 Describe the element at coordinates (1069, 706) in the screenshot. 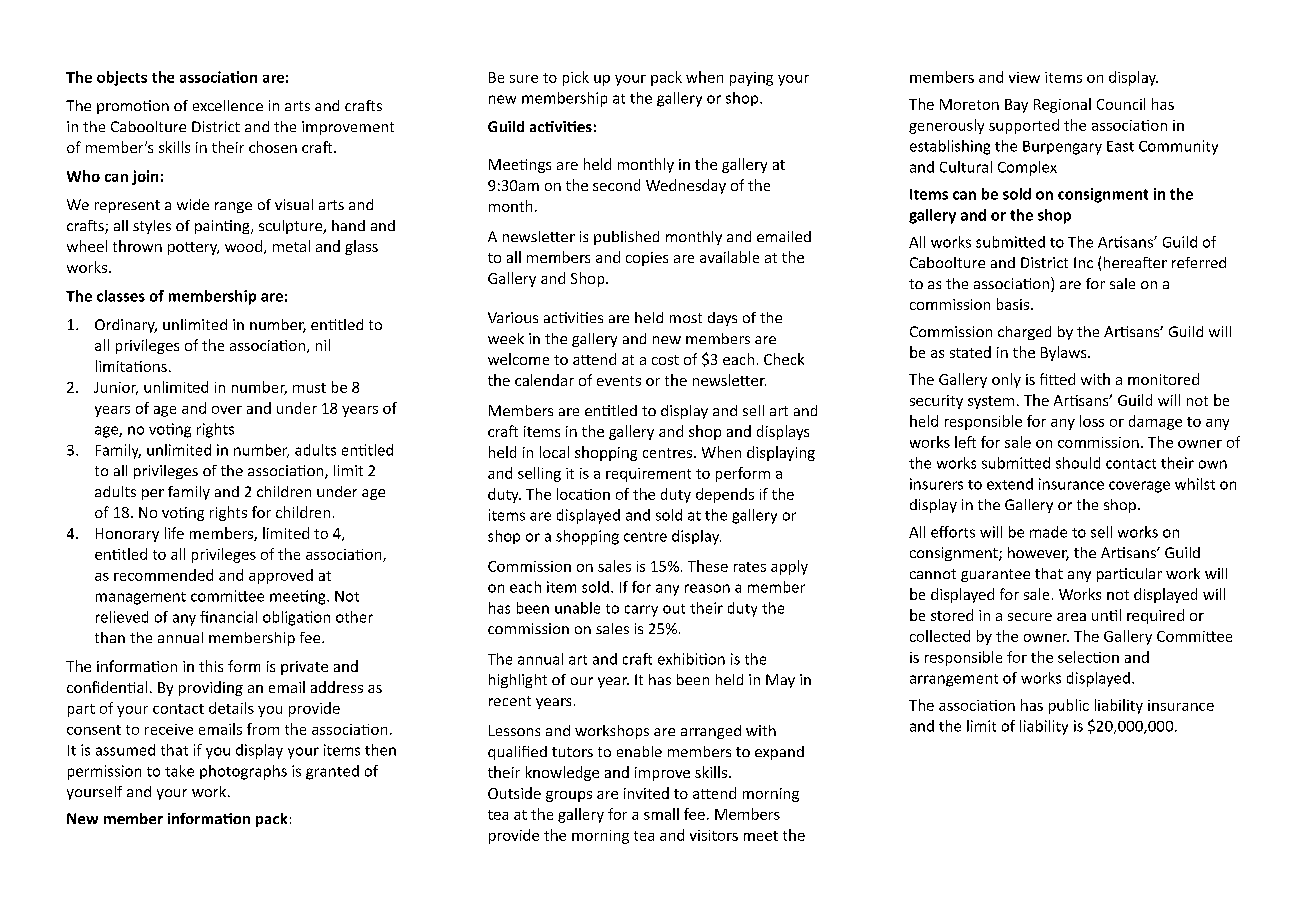

I see `public` at that location.
